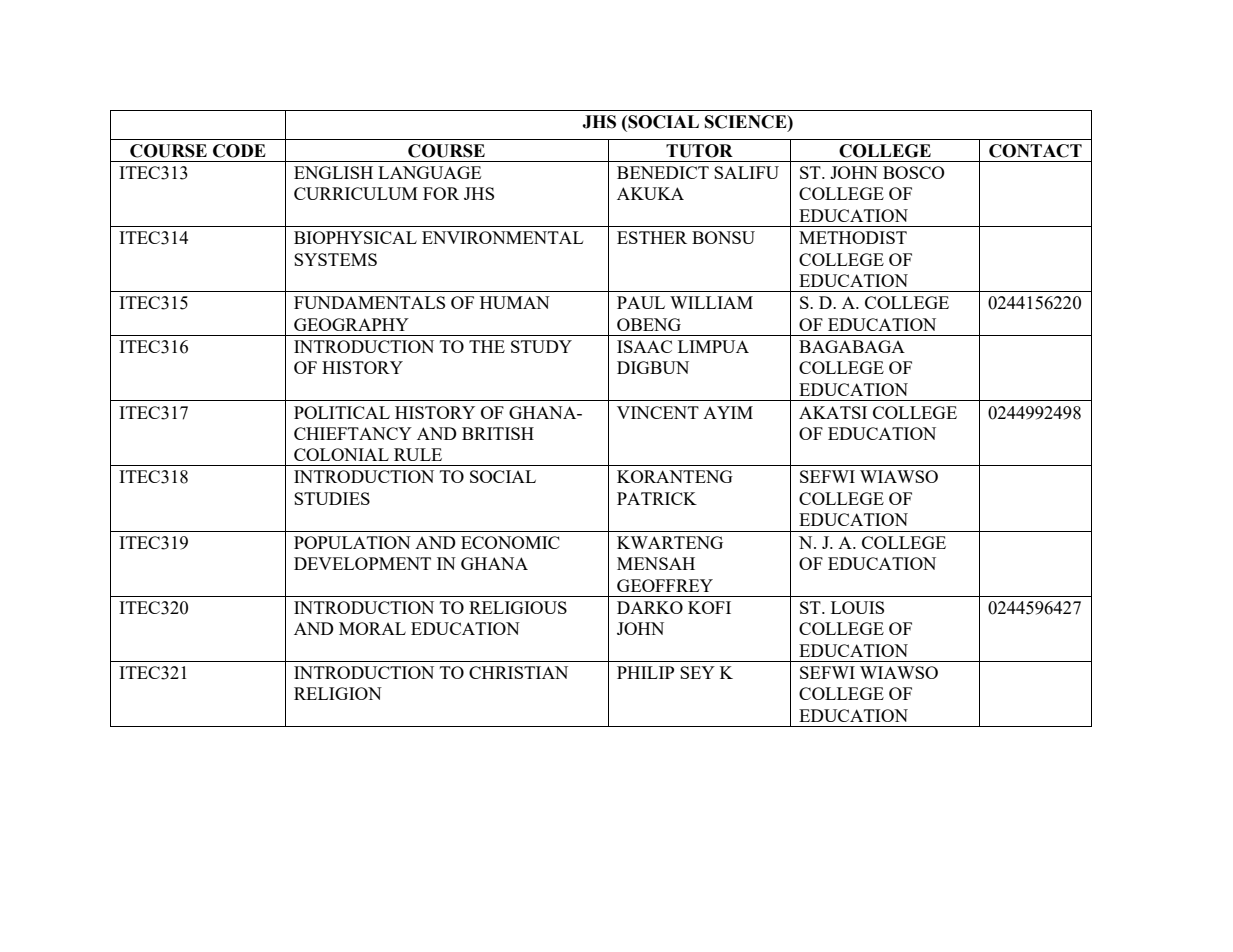 The image size is (1233, 952). What do you see at coordinates (663, 172) in the image?
I see `BENEDICT` at bounding box center [663, 172].
